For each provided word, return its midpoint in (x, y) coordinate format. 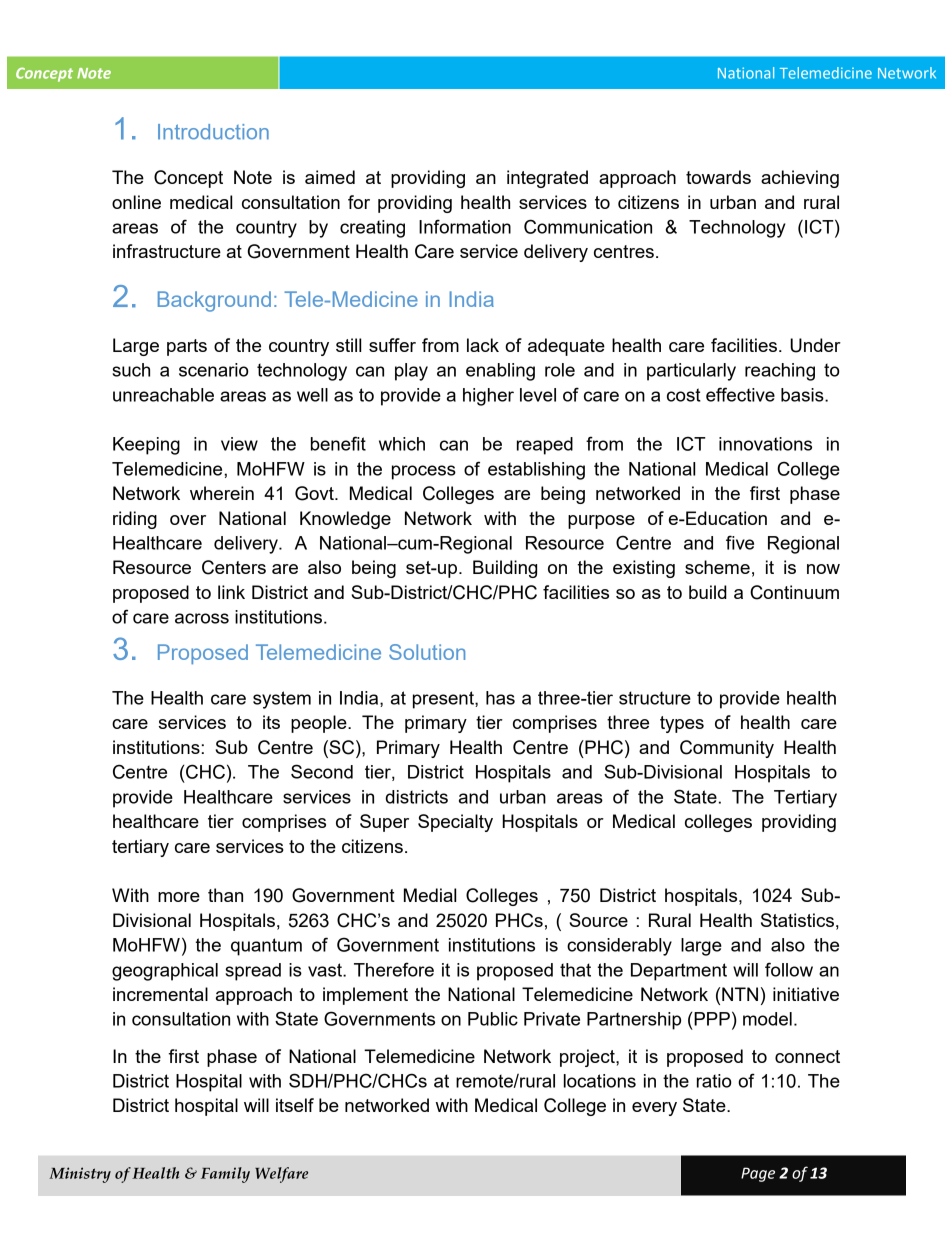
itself (295, 1105)
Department (679, 972)
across (202, 618)
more (179, 897)
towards (718, 177)
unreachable (163, 395)
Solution (427, 652)
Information (465, 226)
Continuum (794, 592)
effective (740, 394)
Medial (430, 895)
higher (488, 397)
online (136, 202)
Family (225, 1175)
